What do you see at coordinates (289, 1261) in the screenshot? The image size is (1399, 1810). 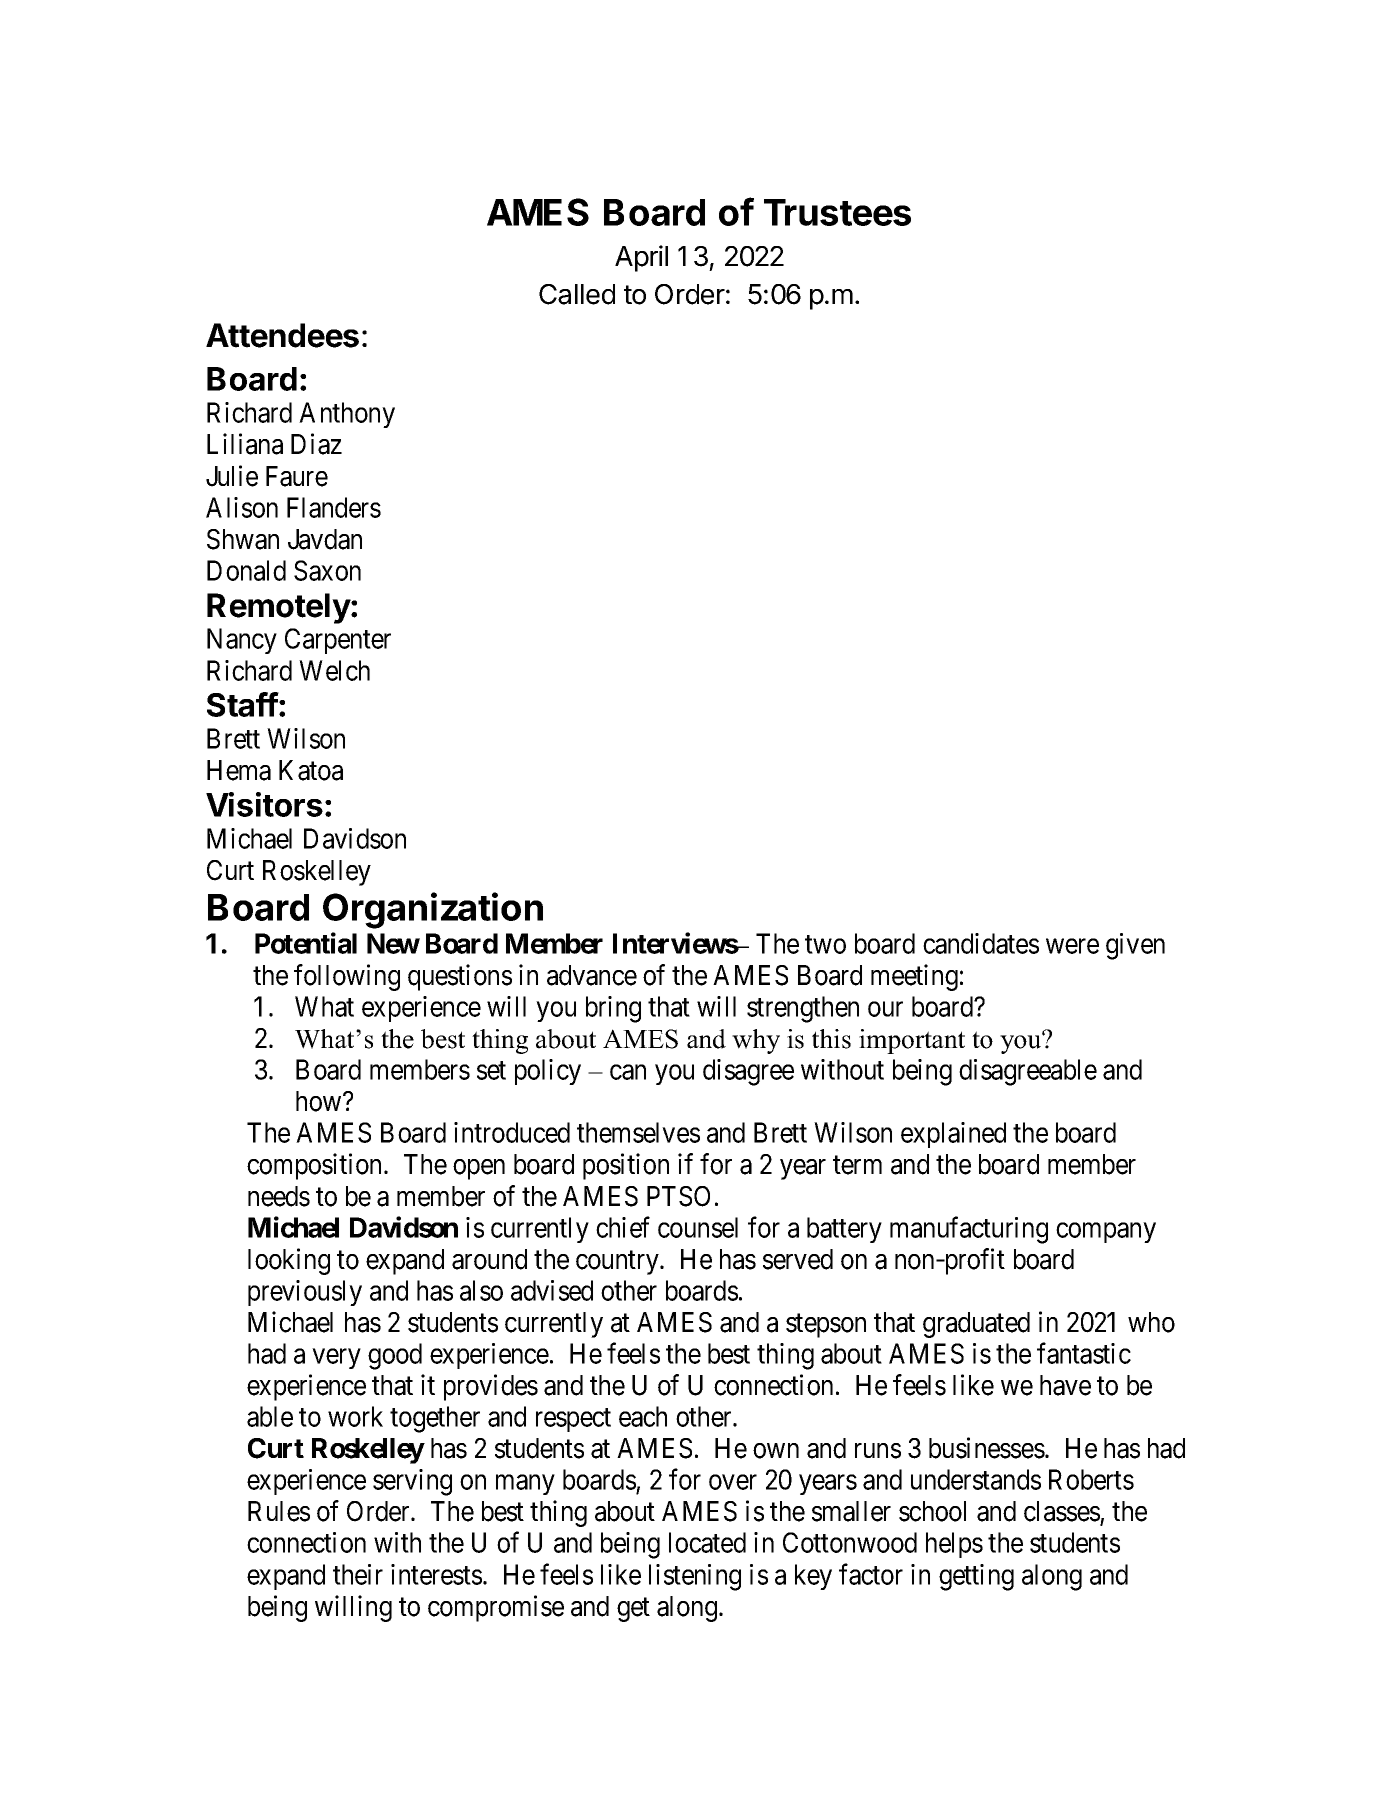 I see `looking` at bounding box center [289, 1261].
